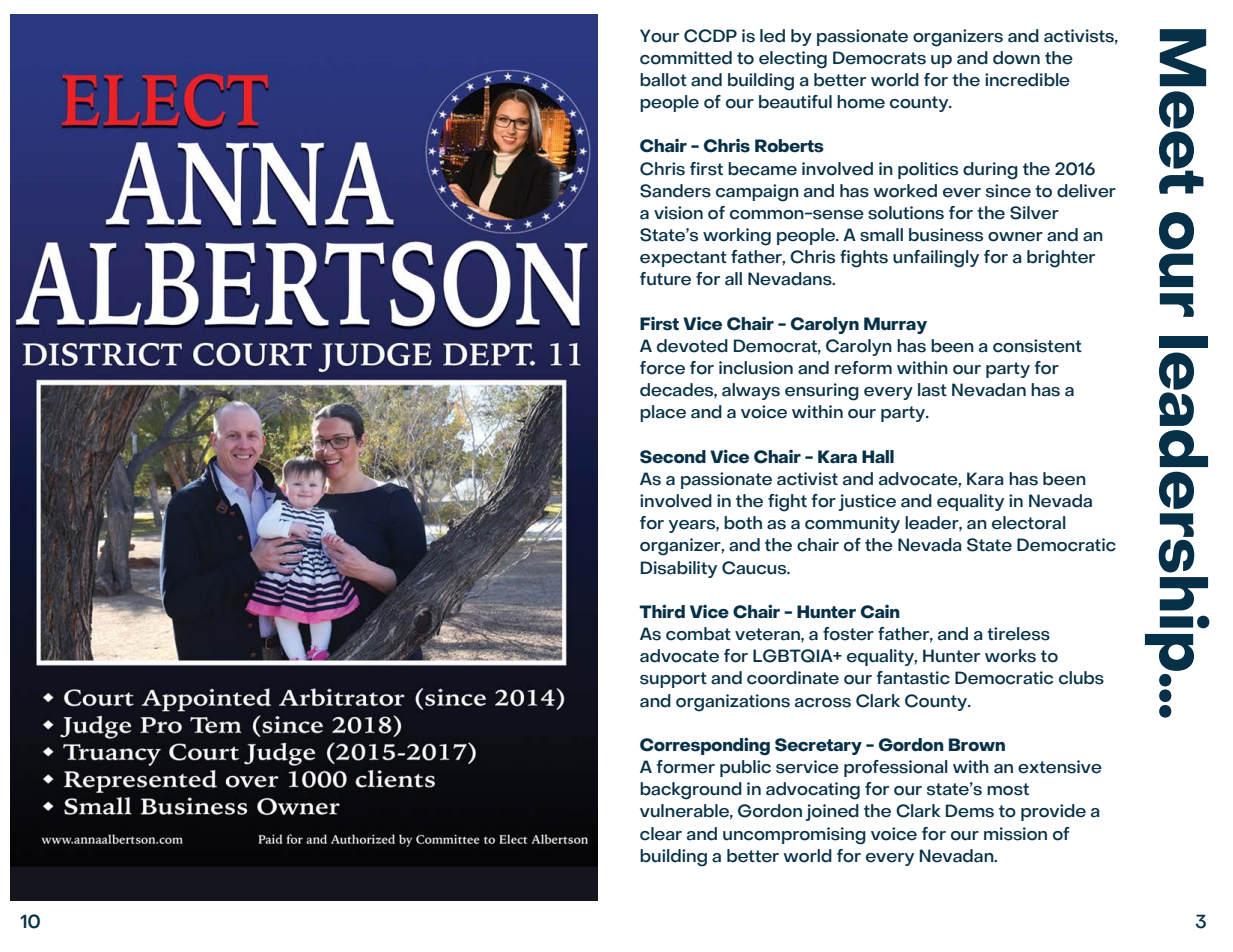 This document has height=952, width=1233. I want to click on down, so click(1016, 58).
